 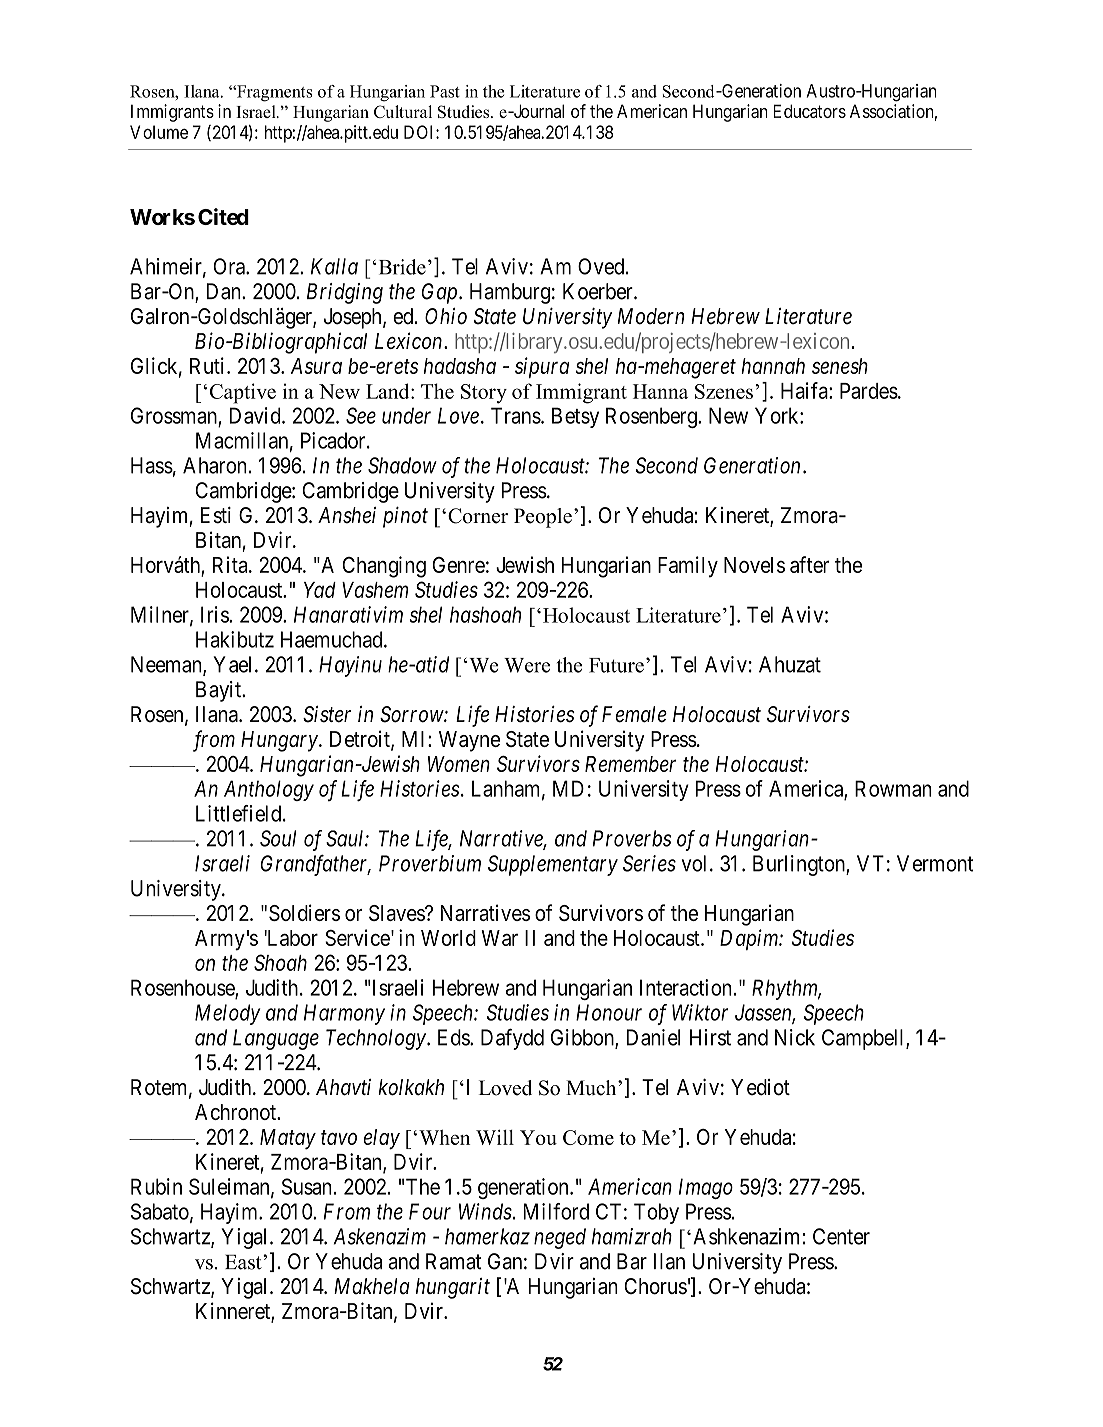 What do you see at coordinates (445, 91) in the image?
I see `Past` at bounding box center [445, 91].
